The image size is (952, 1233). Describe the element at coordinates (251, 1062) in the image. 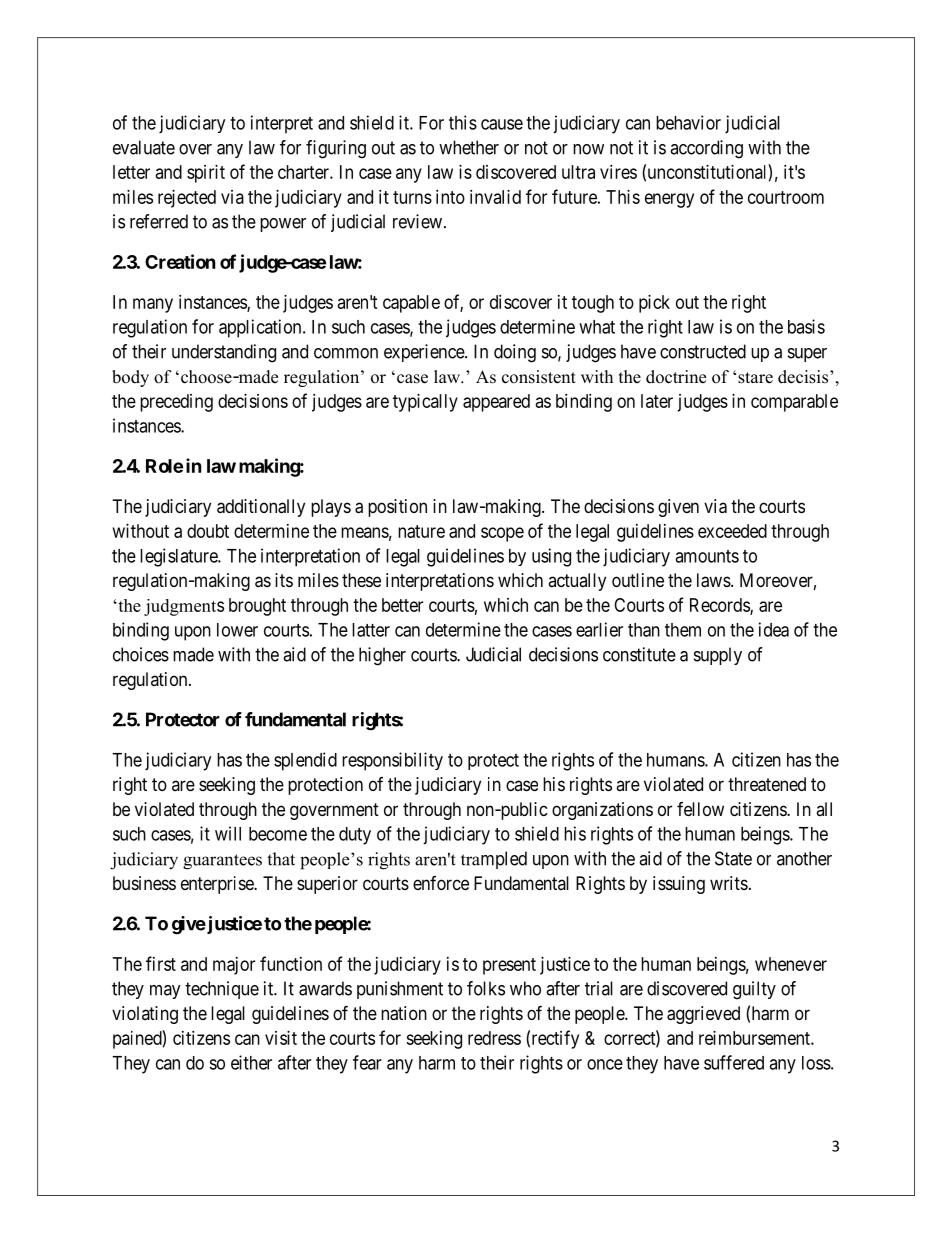

I see `either` at that location.
